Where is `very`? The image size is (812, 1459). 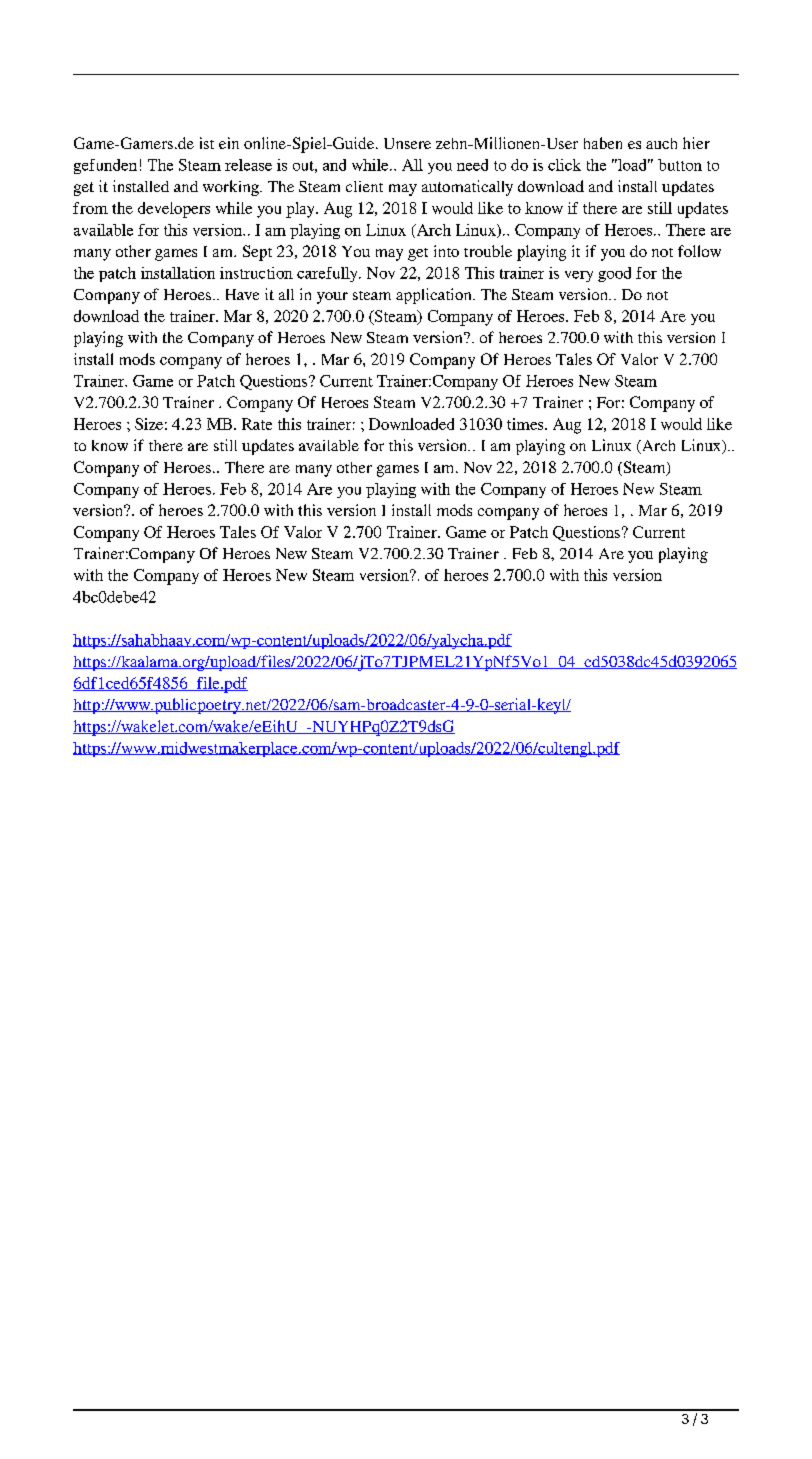 very is located at coordinates (579, 276).
